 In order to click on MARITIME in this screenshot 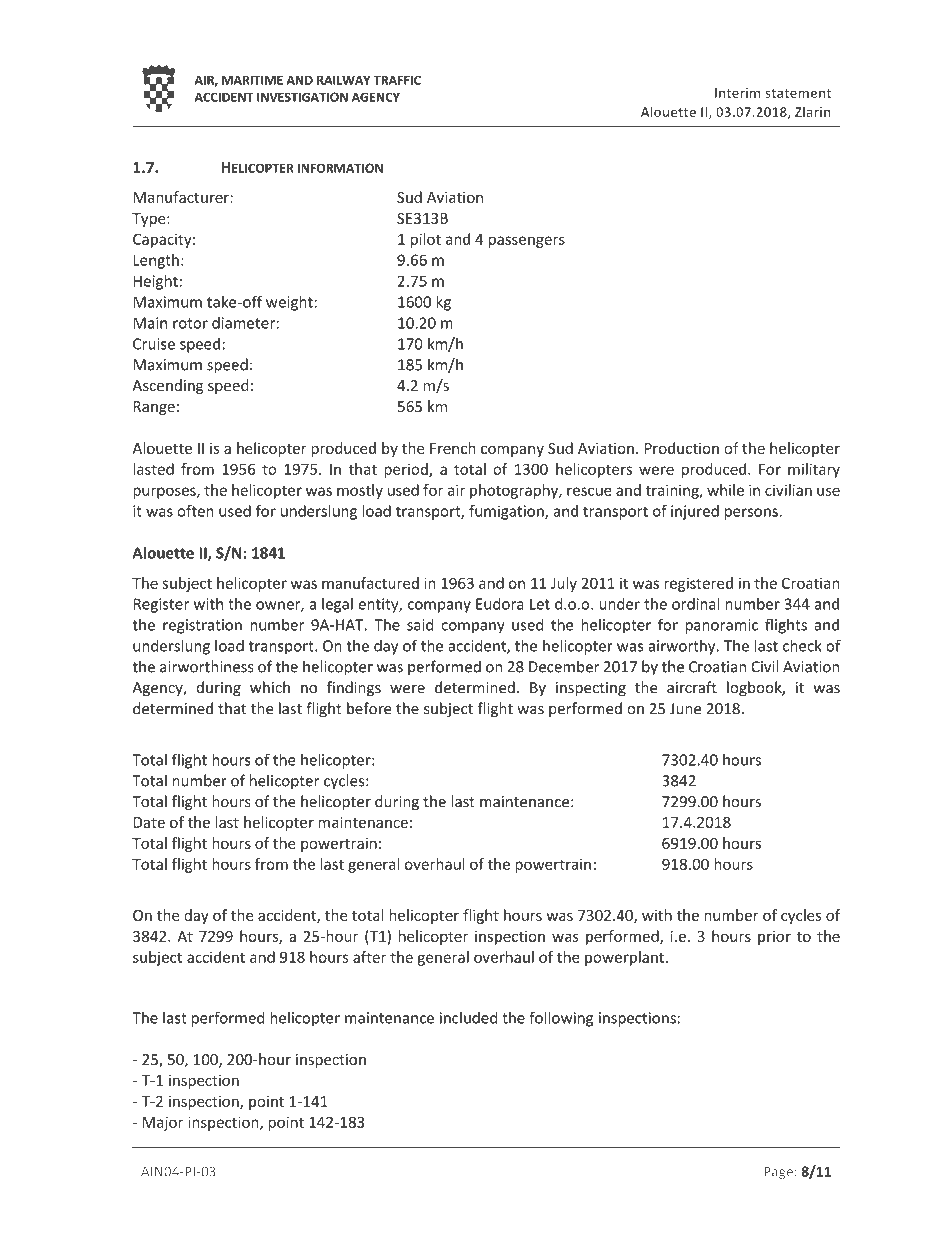, I will do `click(252, 80)`.
